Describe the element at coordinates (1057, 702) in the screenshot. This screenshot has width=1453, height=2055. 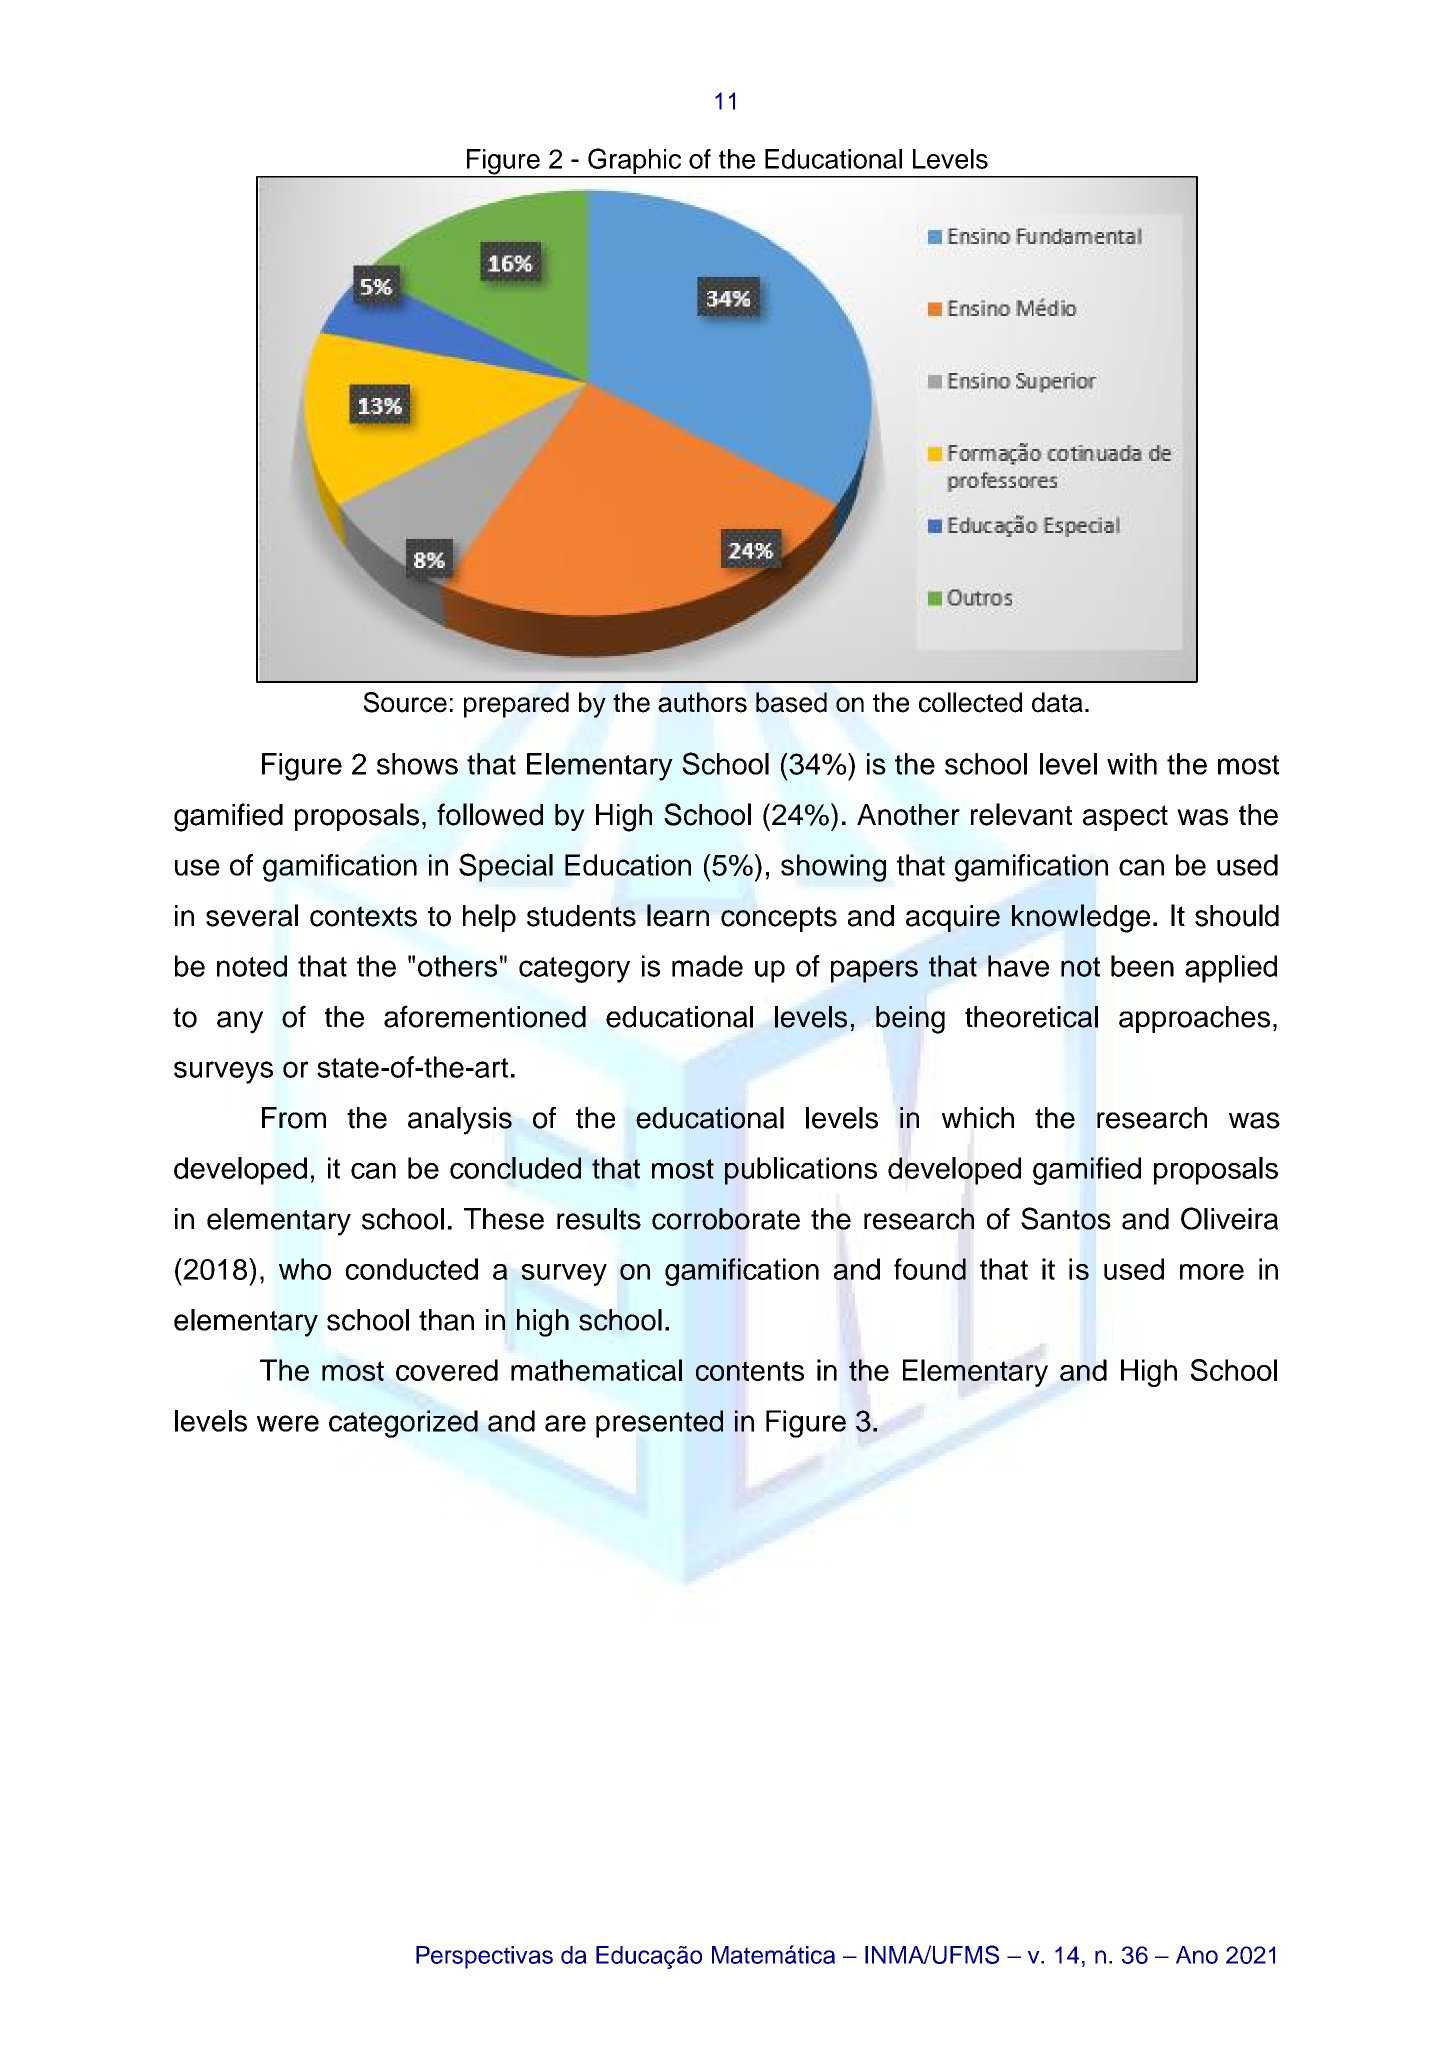
I see `data` at that location.
